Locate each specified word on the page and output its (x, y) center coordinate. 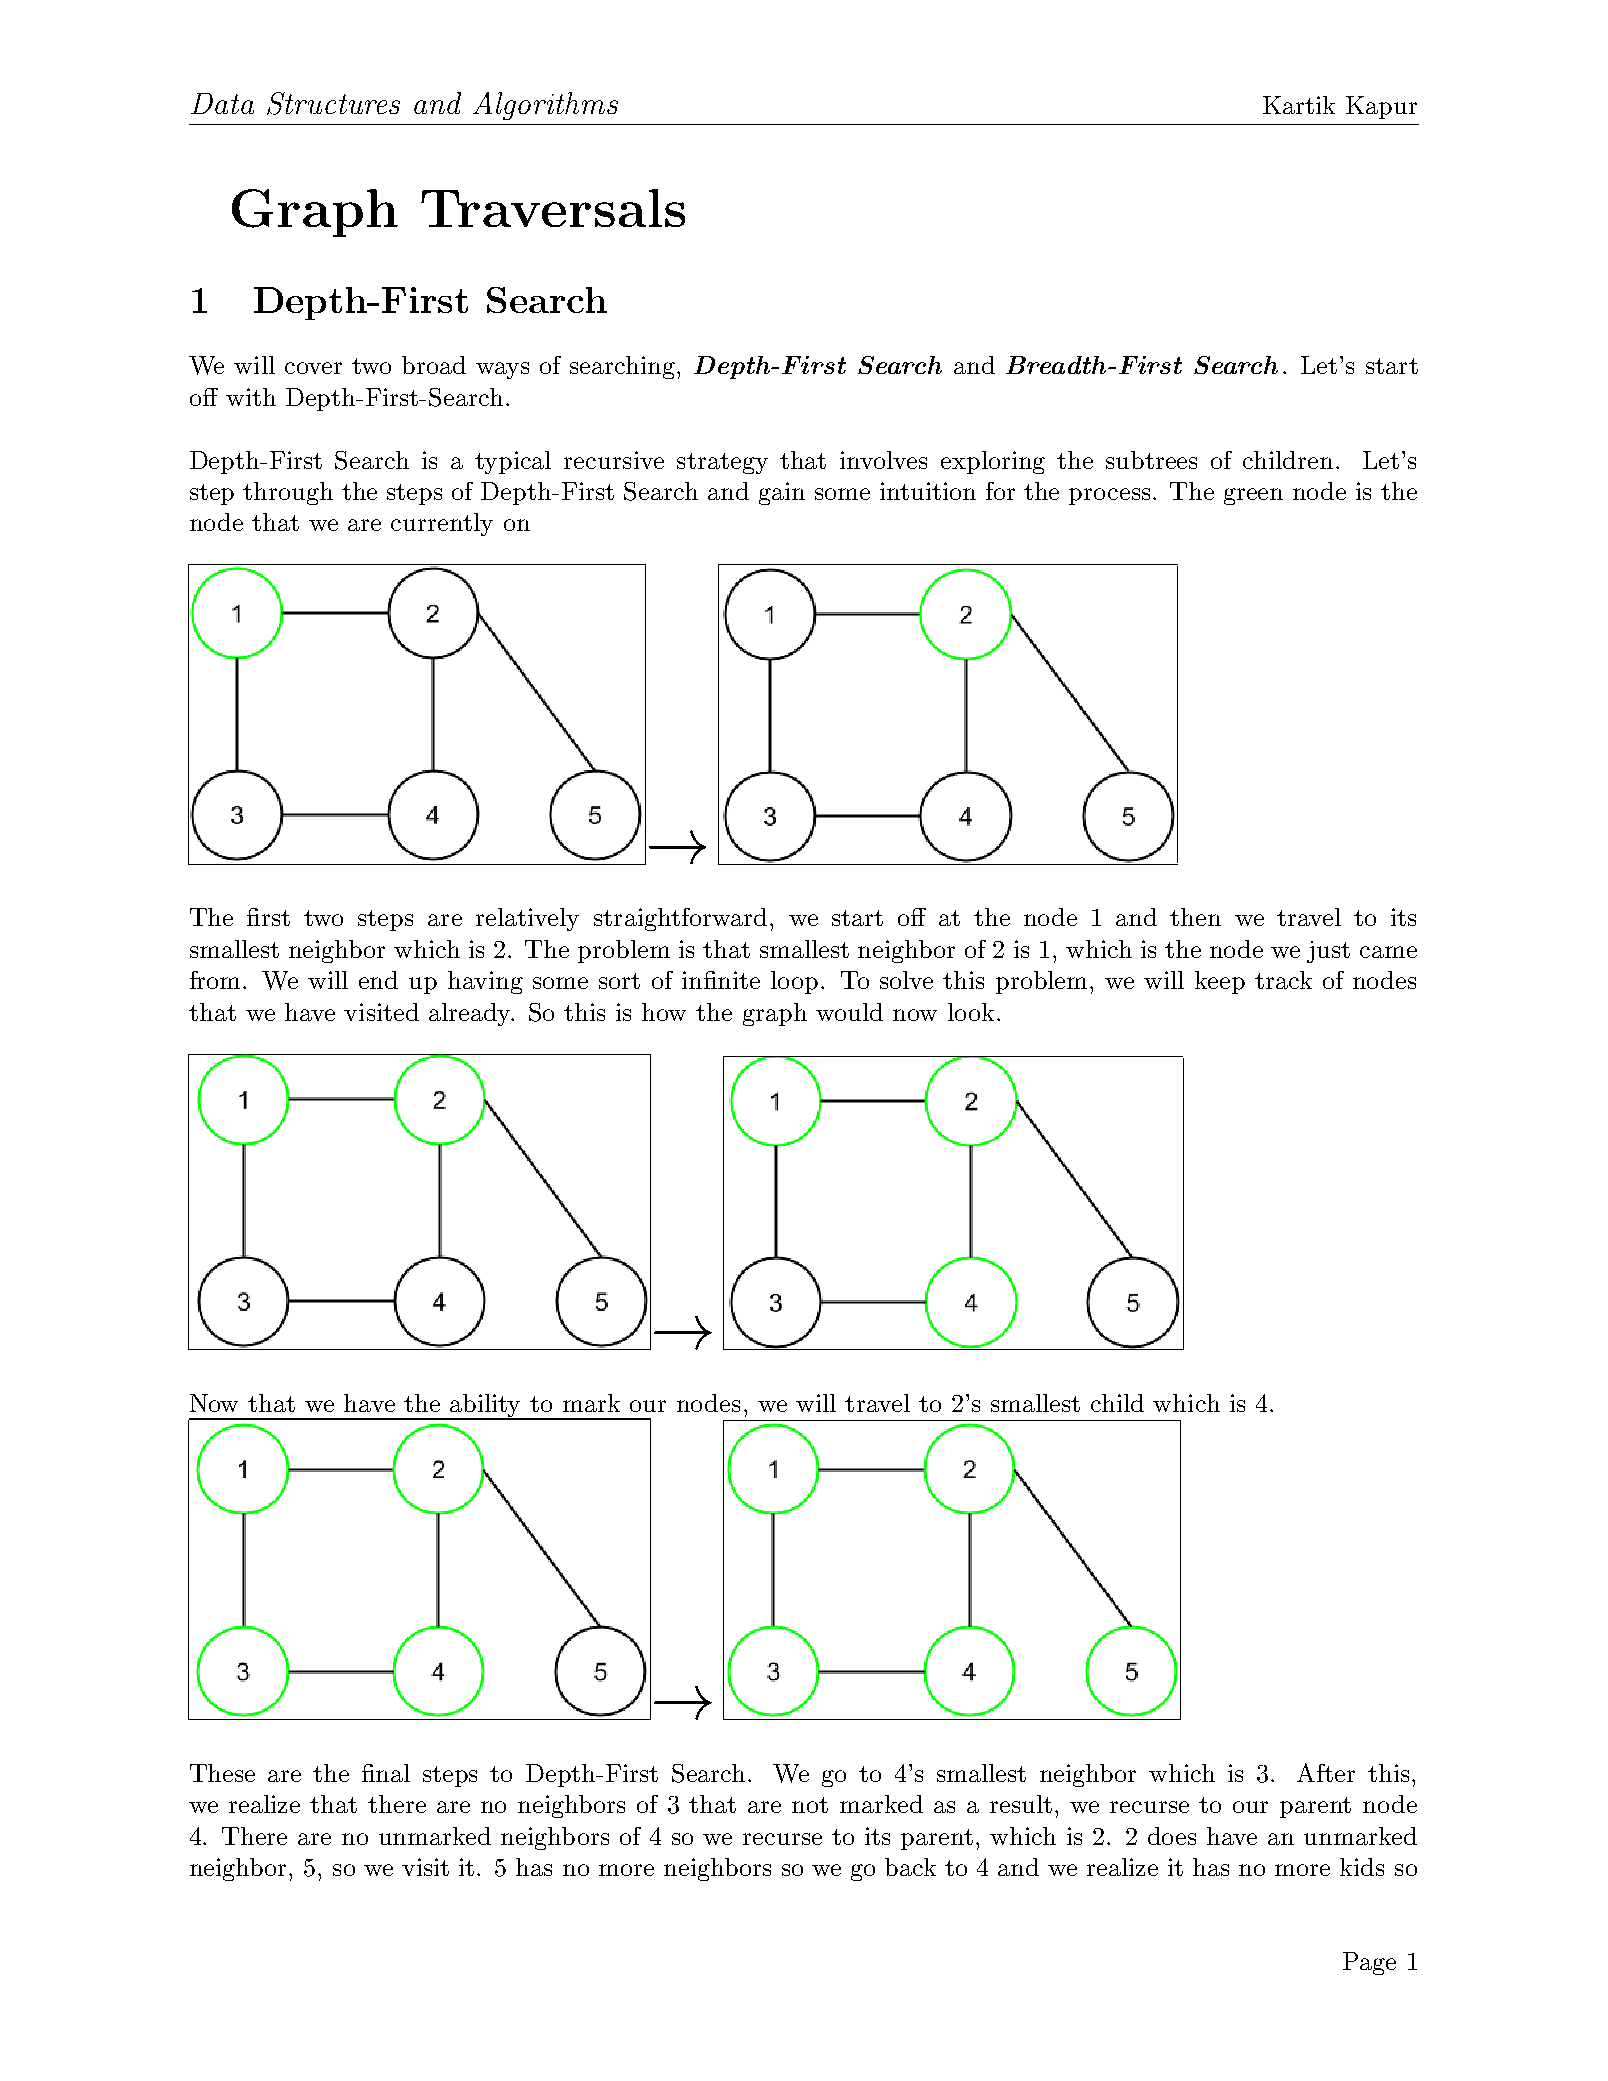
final (386, 1773)
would (849, 1012)
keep (1220, 982)
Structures (333, 103)
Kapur (1381, 107)
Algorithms (545, 106)
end (378, 980)
